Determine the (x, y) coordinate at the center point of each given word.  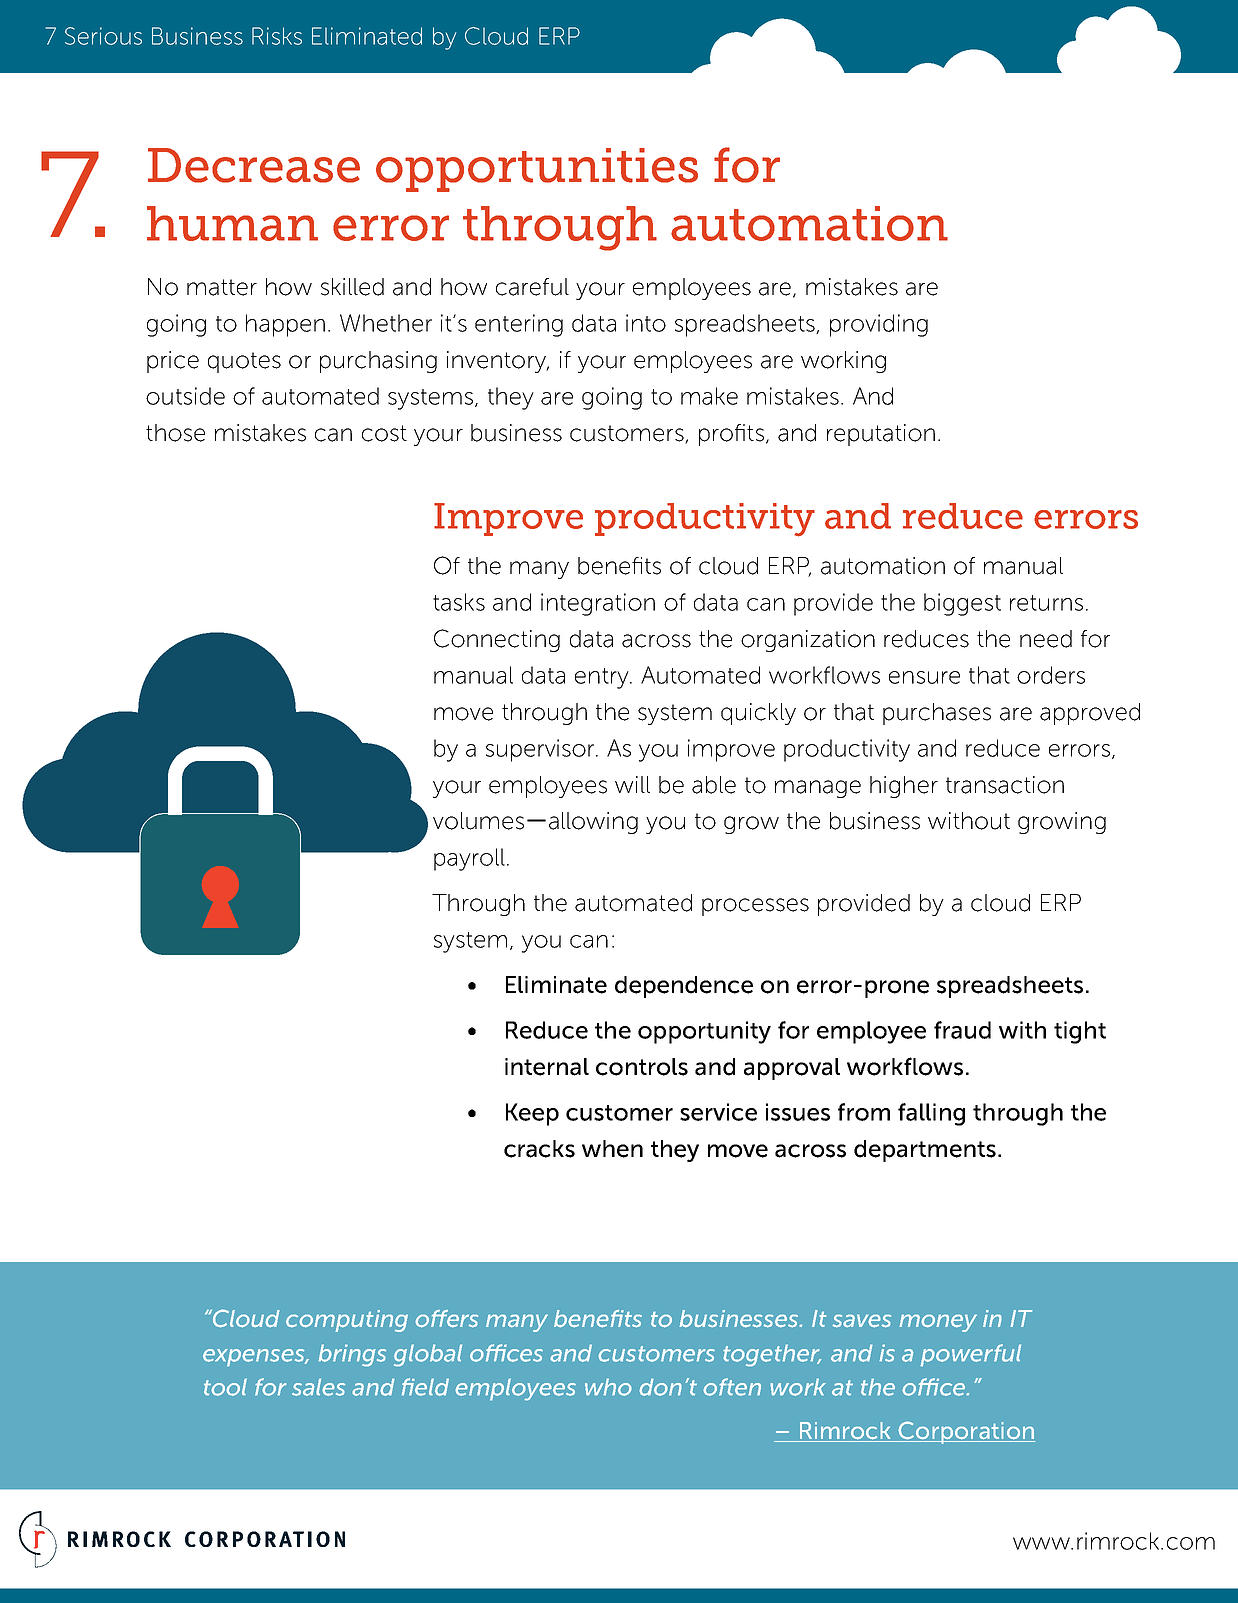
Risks (277, 36)
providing (879, 325)
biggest (962, 604)
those (175, 433)
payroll (469, 859)
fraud (962, 1030)
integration (598, 604)
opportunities (537, 170)
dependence (684, 987)
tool (225, 1387)
